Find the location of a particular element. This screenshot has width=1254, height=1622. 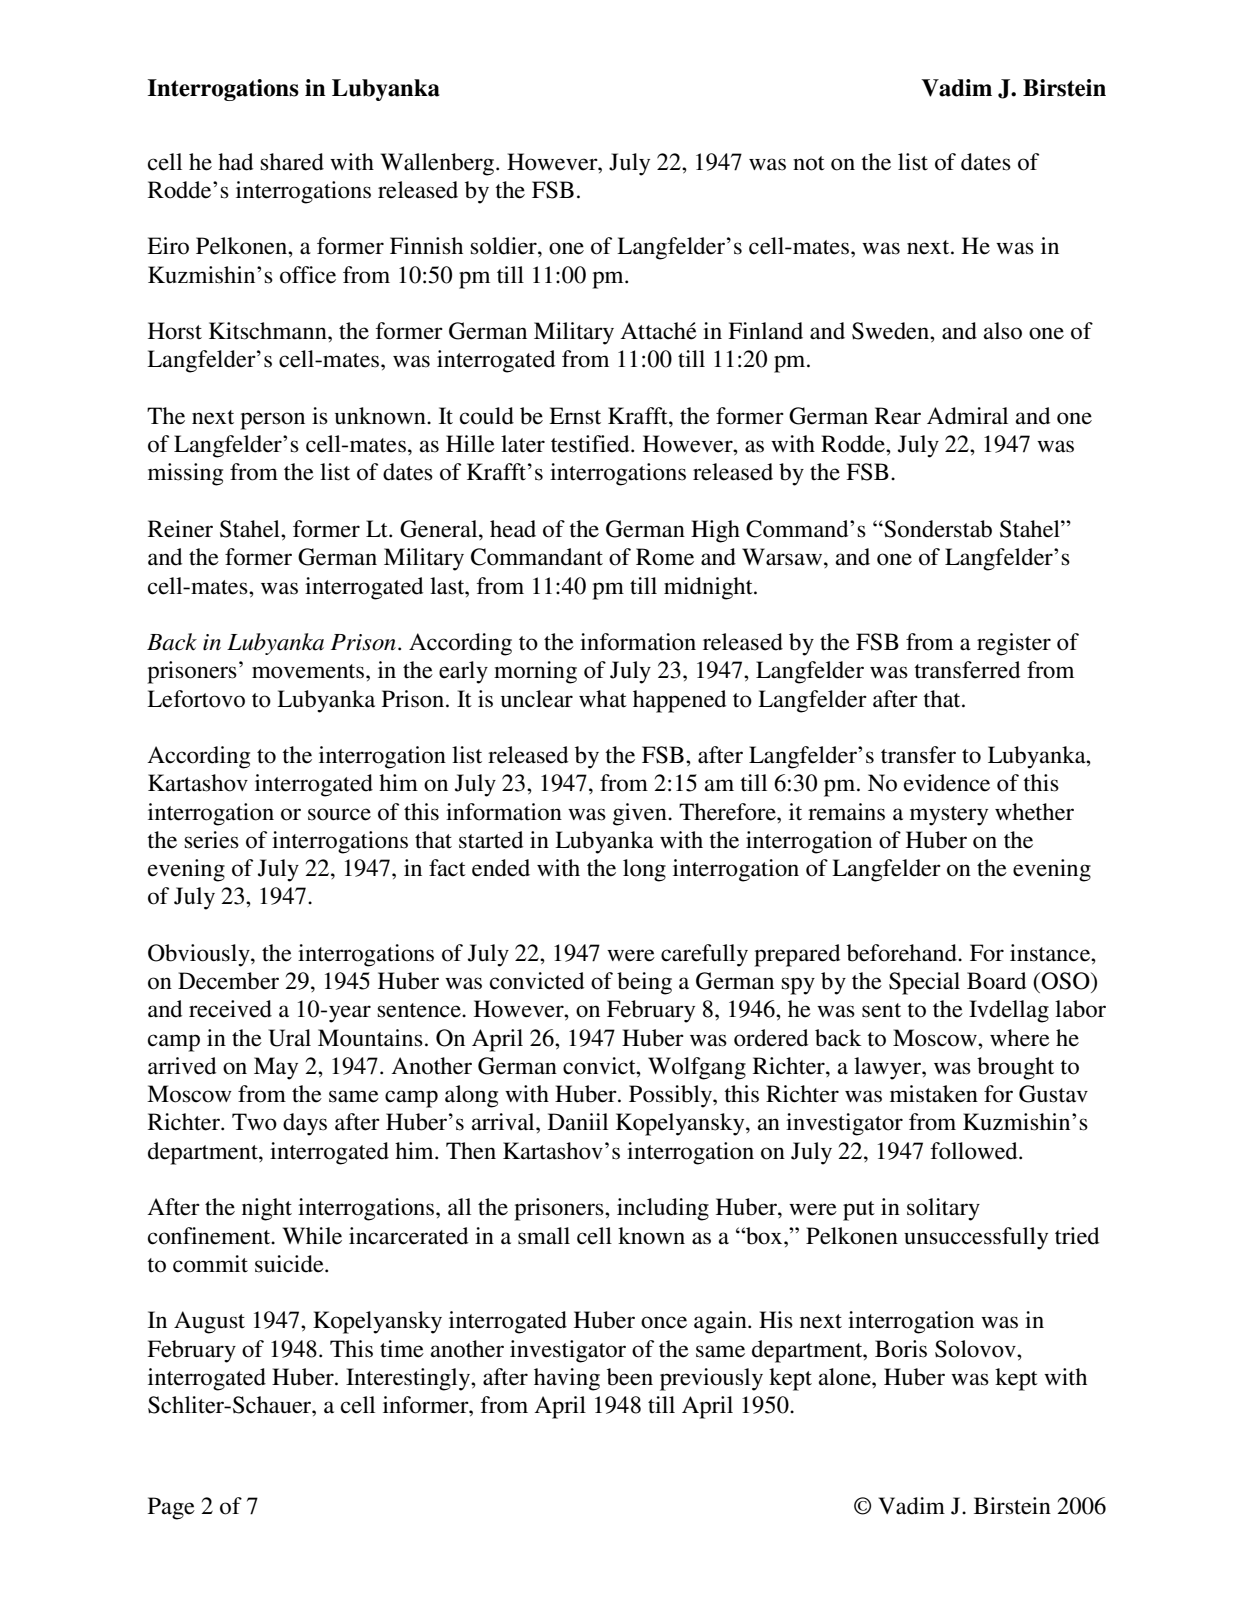

been is located at coordinates (630, 1377).
